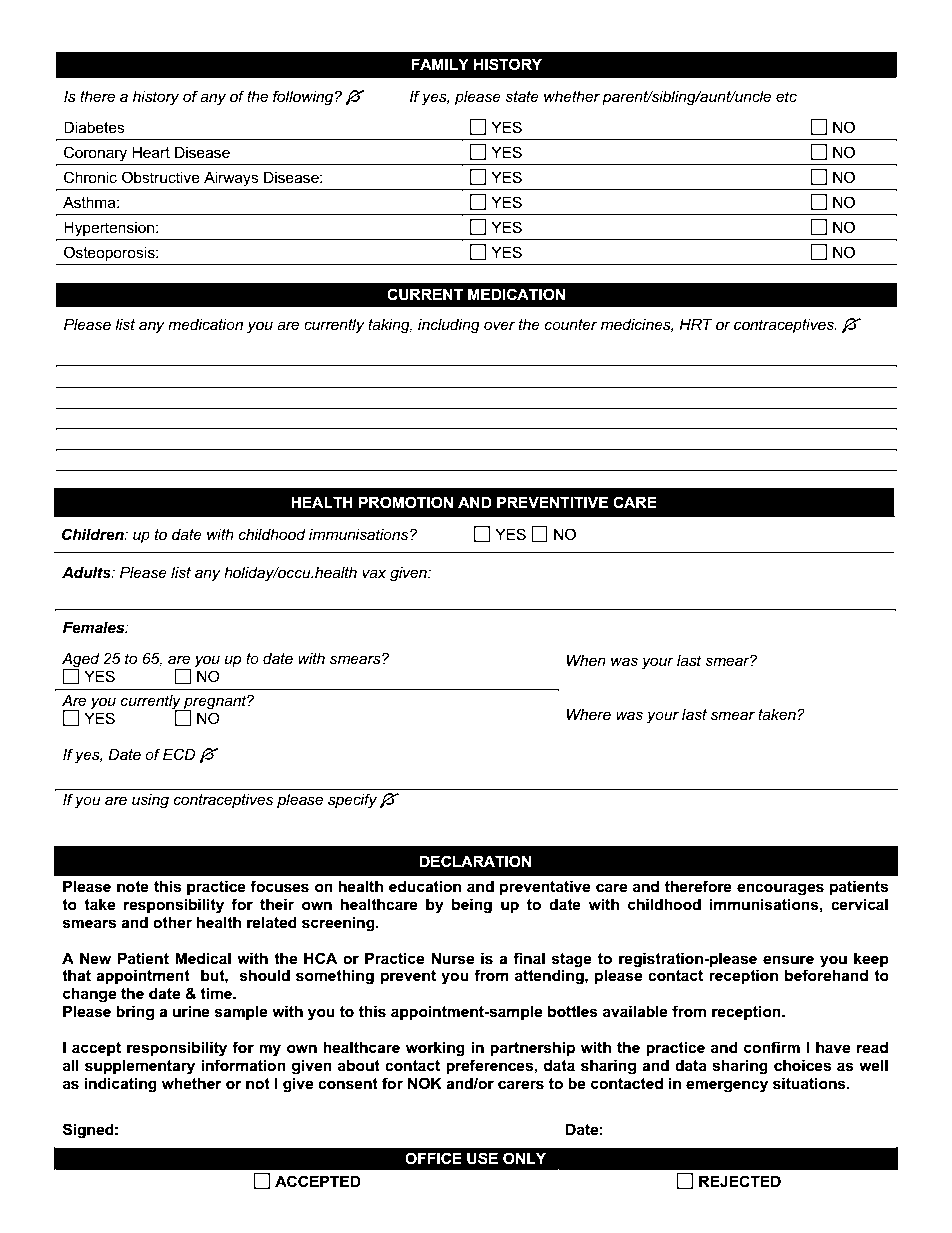 This screenshot has height=1233, width=952. I want to click on state, so click(522, 96).
